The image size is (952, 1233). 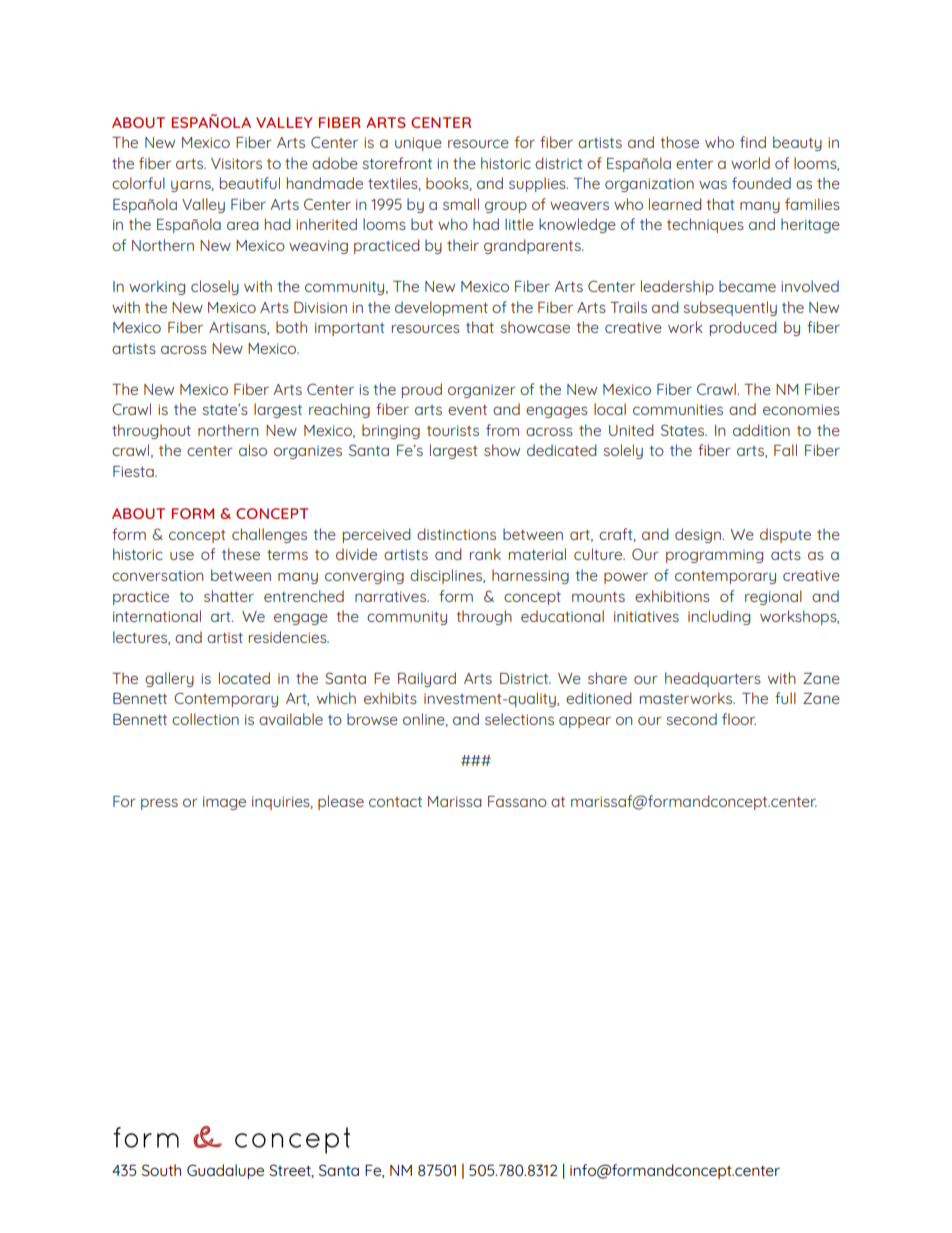 What do you see at coordinates (713, 679) in the screenshot?
I see `headquarters` at bounding box center [713, 679].
